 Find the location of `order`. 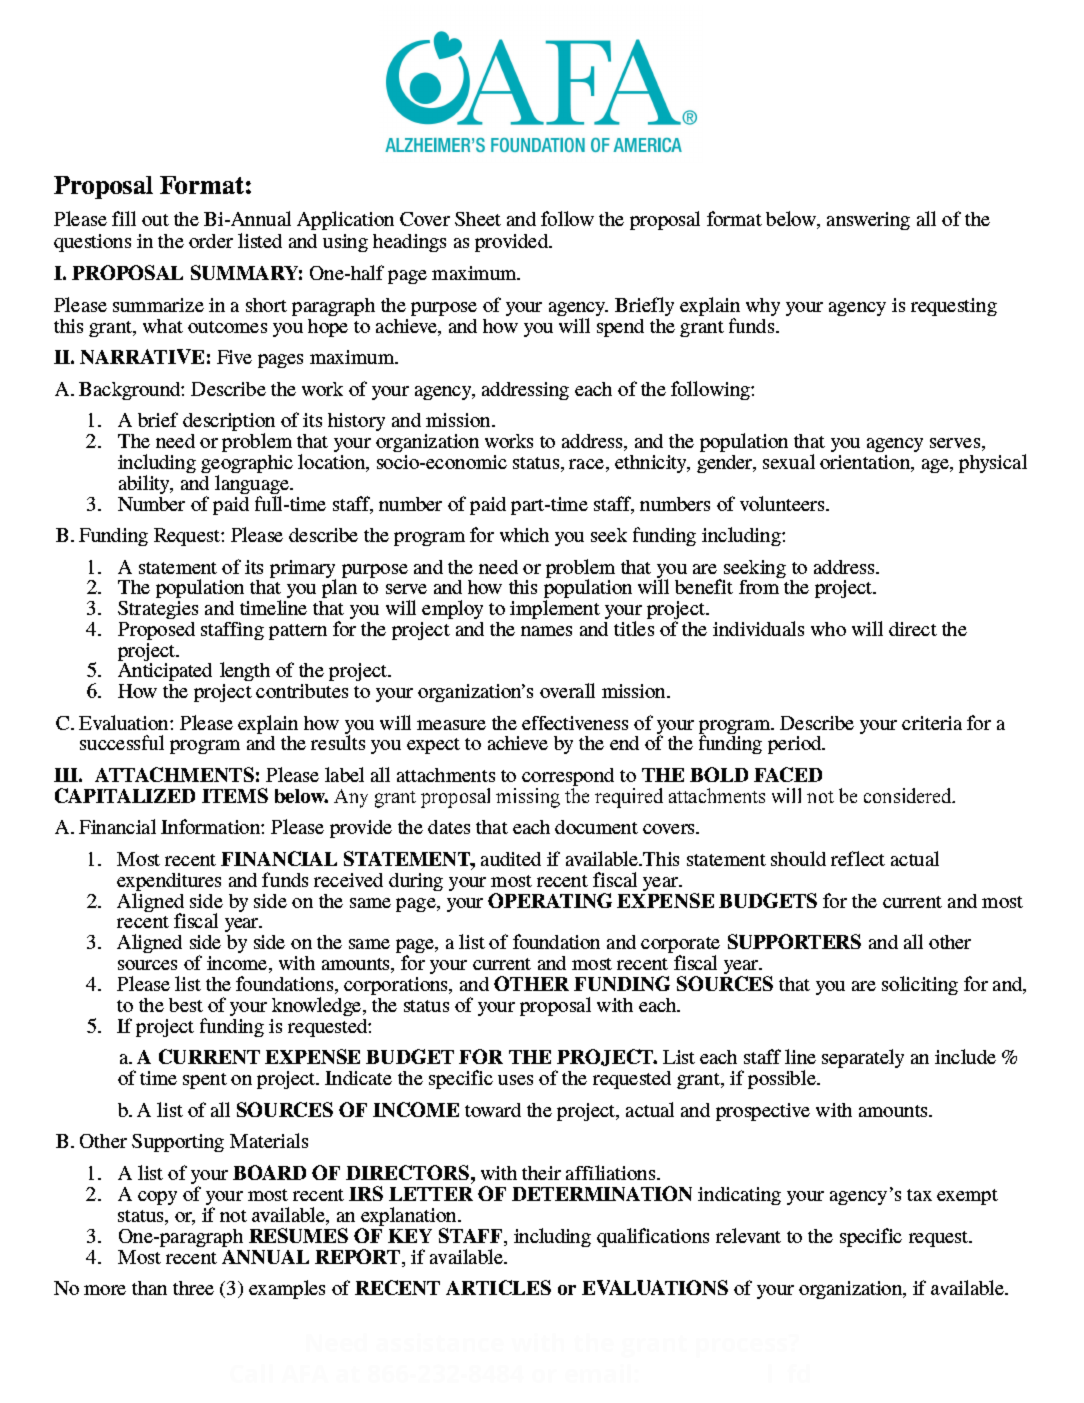

order is located at coordinates (211, 241).
